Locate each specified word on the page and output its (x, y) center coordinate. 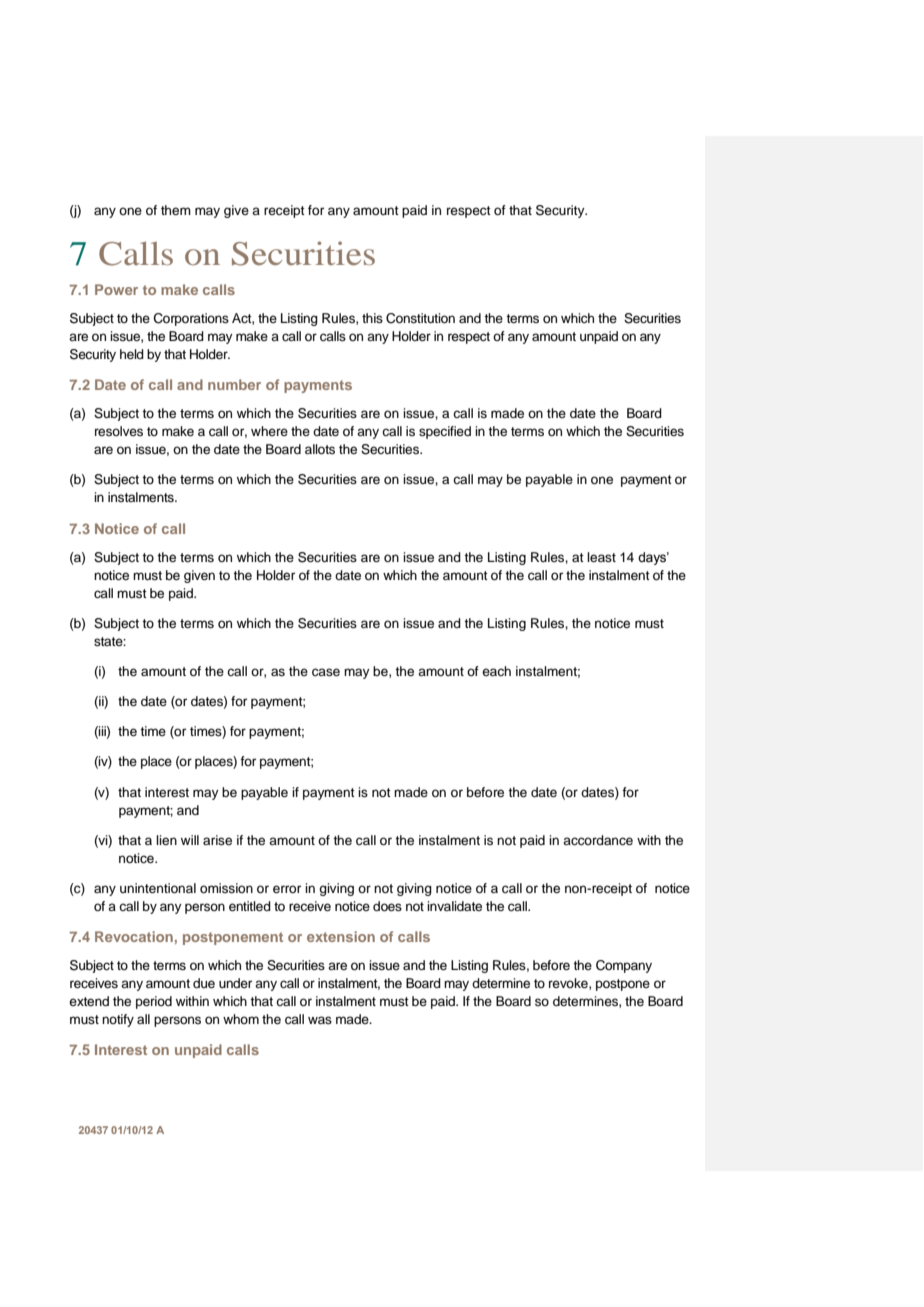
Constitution (420, 318)
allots (320, 449)
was (320, 1020)
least (601, 557)
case (326, 672)
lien (166, 840)
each (496, 671)
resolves (119, 431)
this (372, 318)
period (154, 1002)
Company (624, 966)
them (176, 210)
